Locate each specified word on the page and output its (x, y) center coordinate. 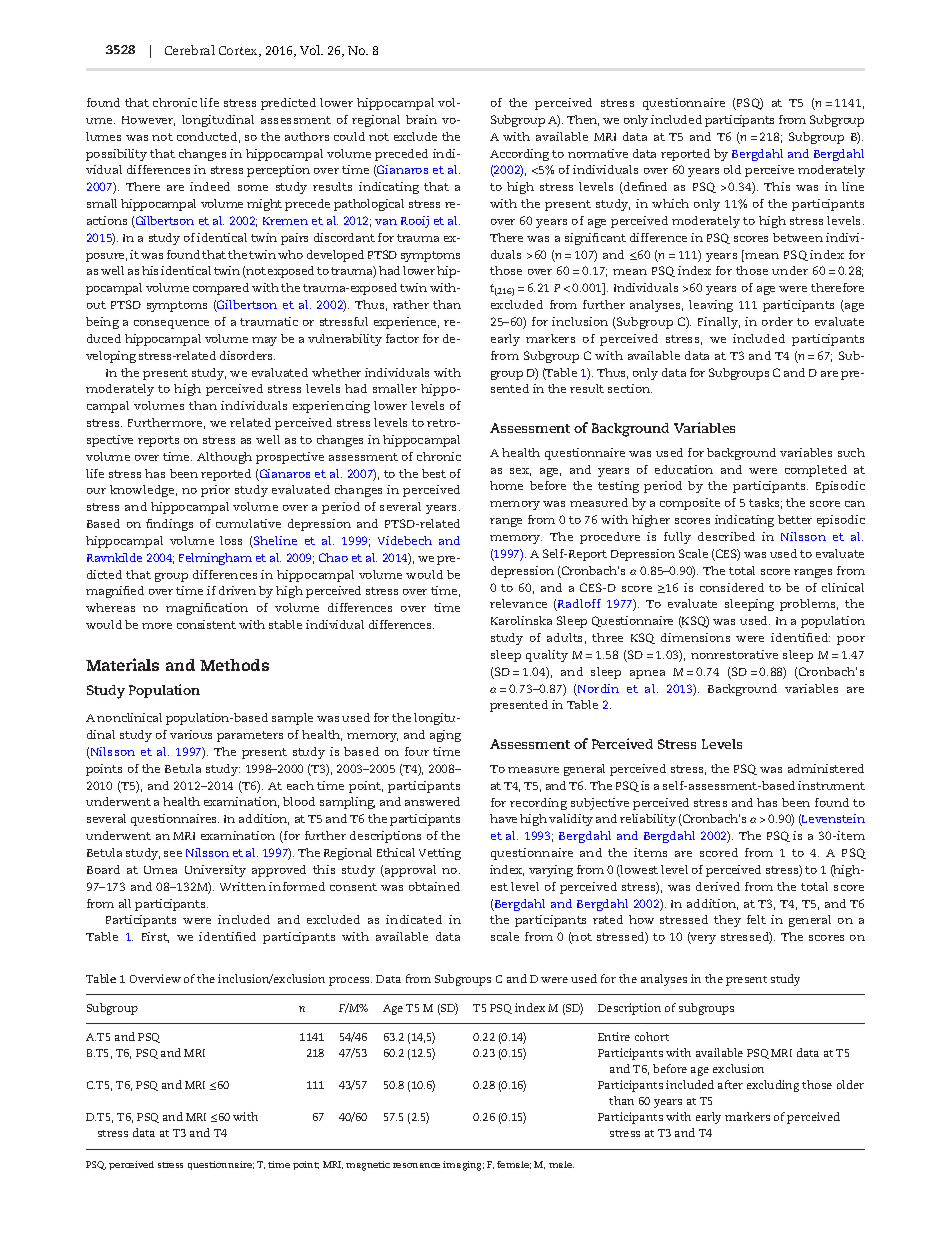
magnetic (368, 1166)
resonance (416, 1165)
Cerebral (190, 50)
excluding (773, 1086)
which (670, 203)
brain (421, 119)
